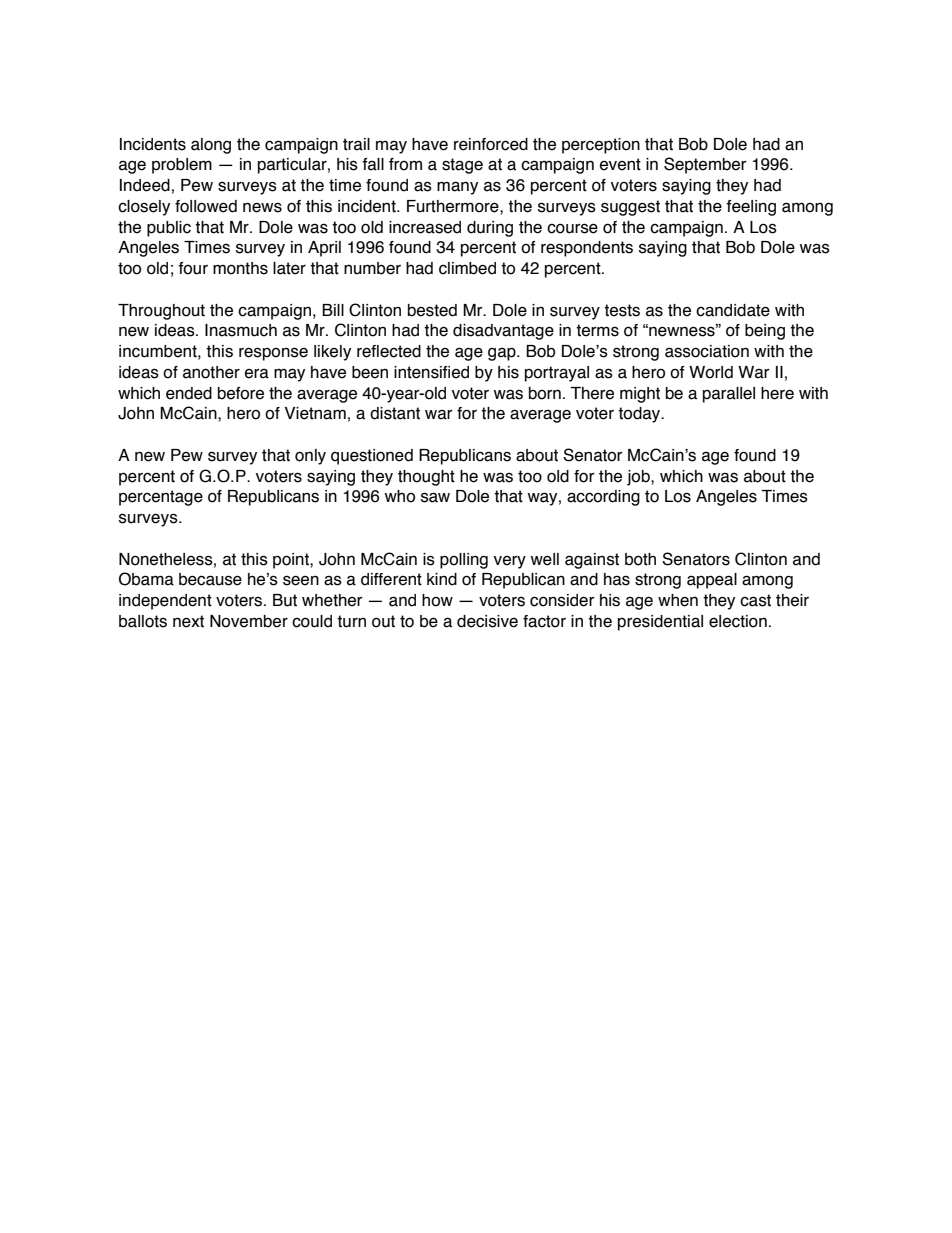 The image size is (952, 1233). What do you see at coordinates (249, 621) in the image?
I see `November` at bounding box center [249, 621].
